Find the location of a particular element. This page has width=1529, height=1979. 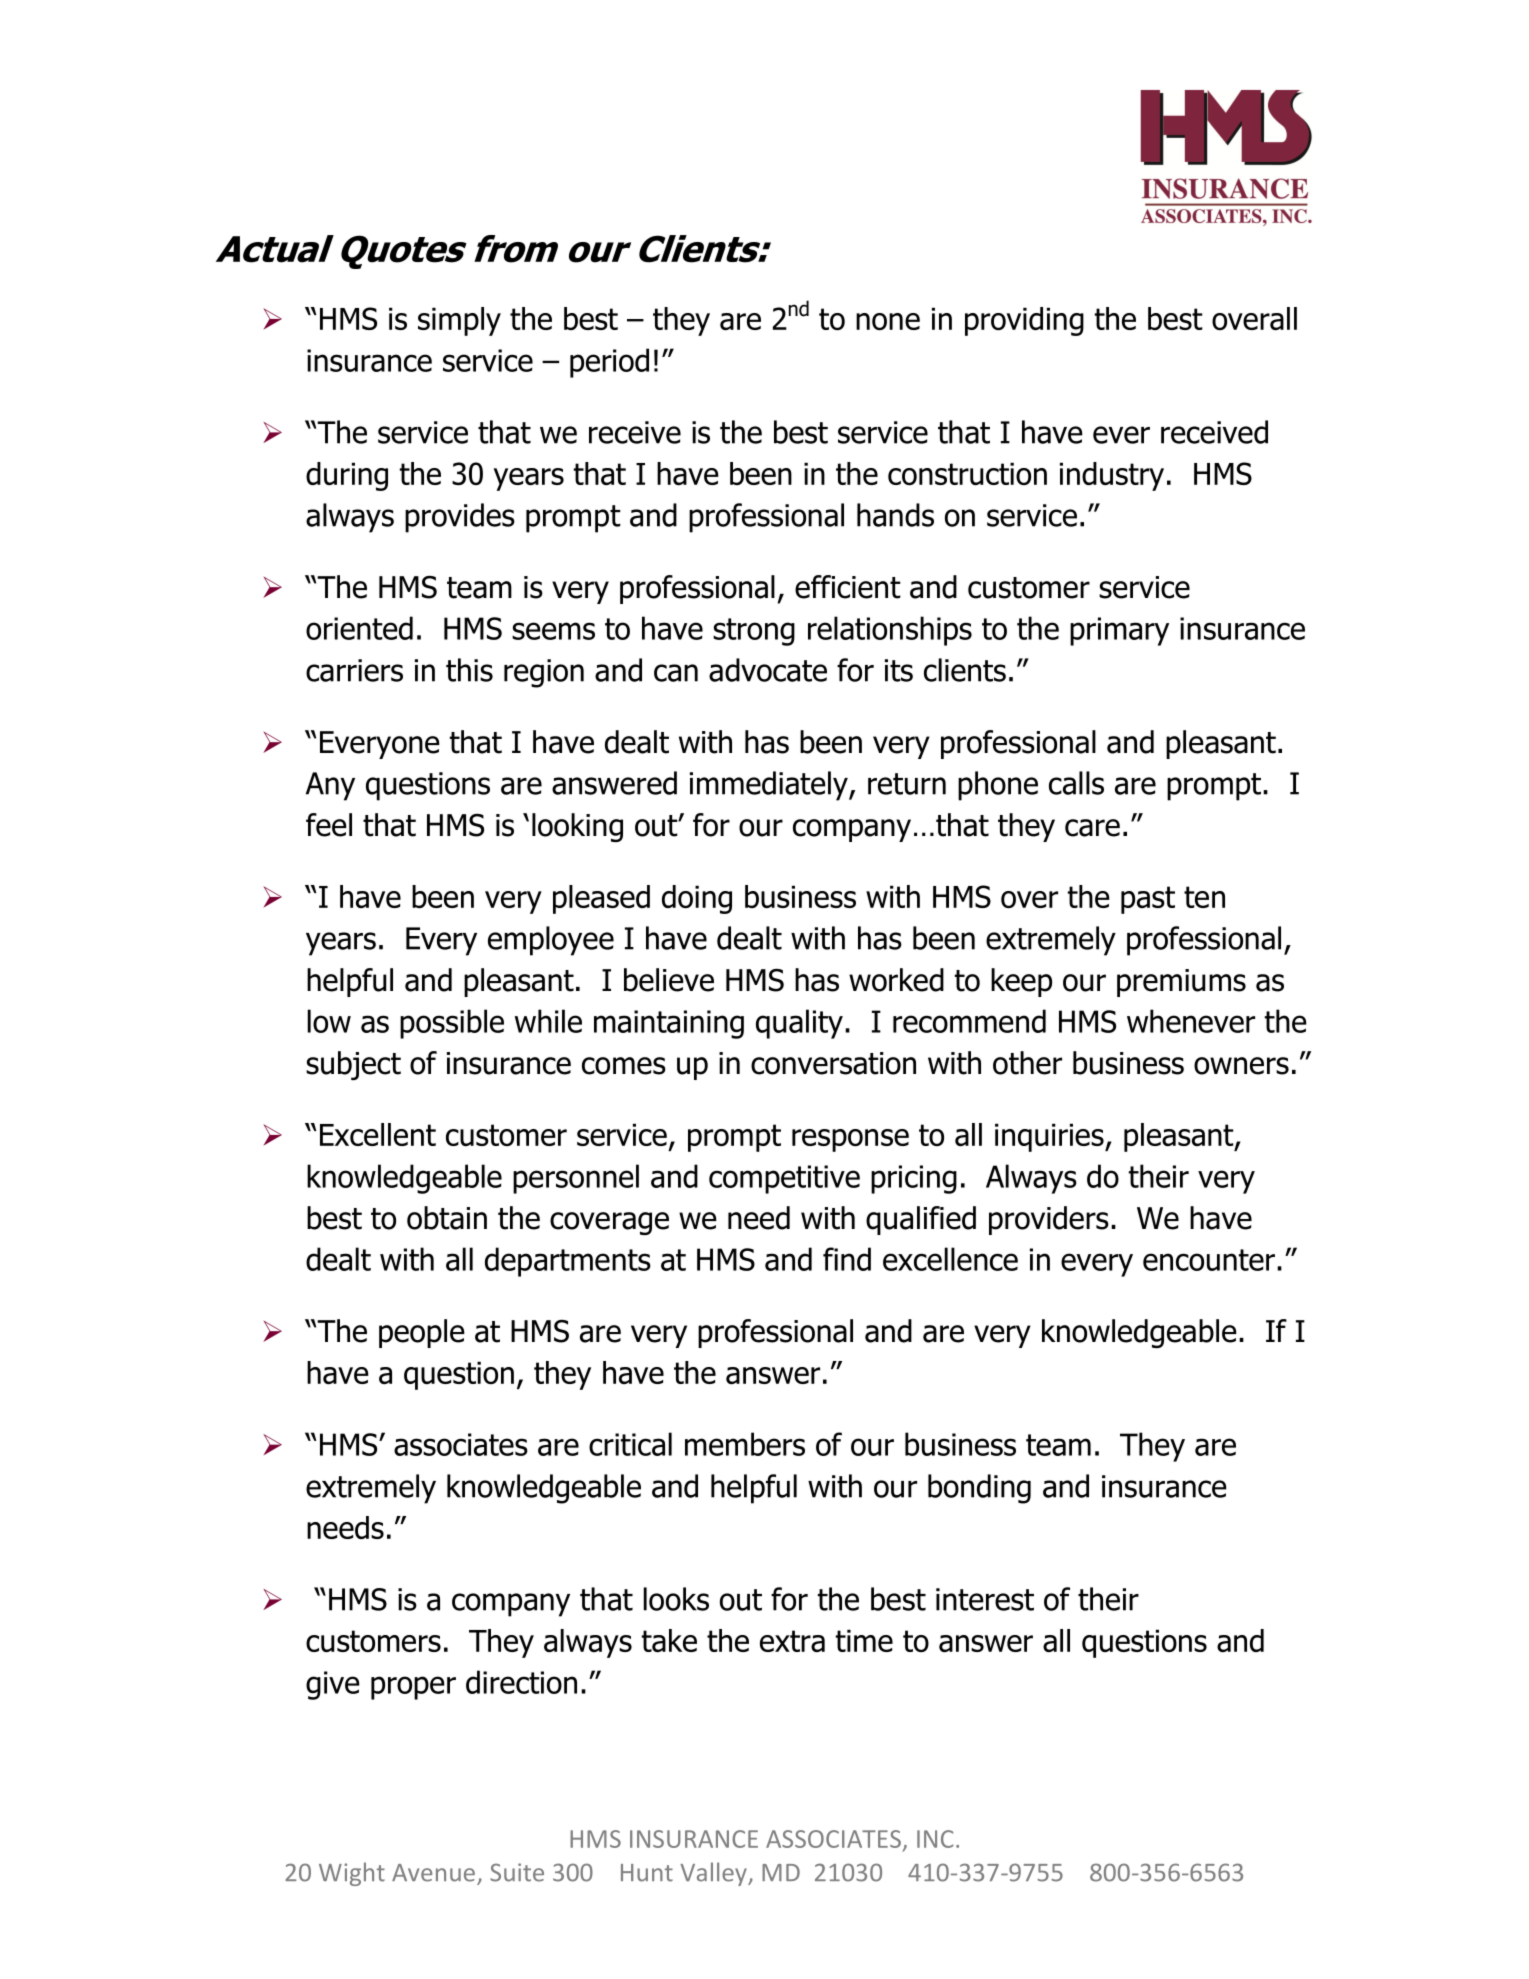

conversation is located at coordinates (833, 1063).
